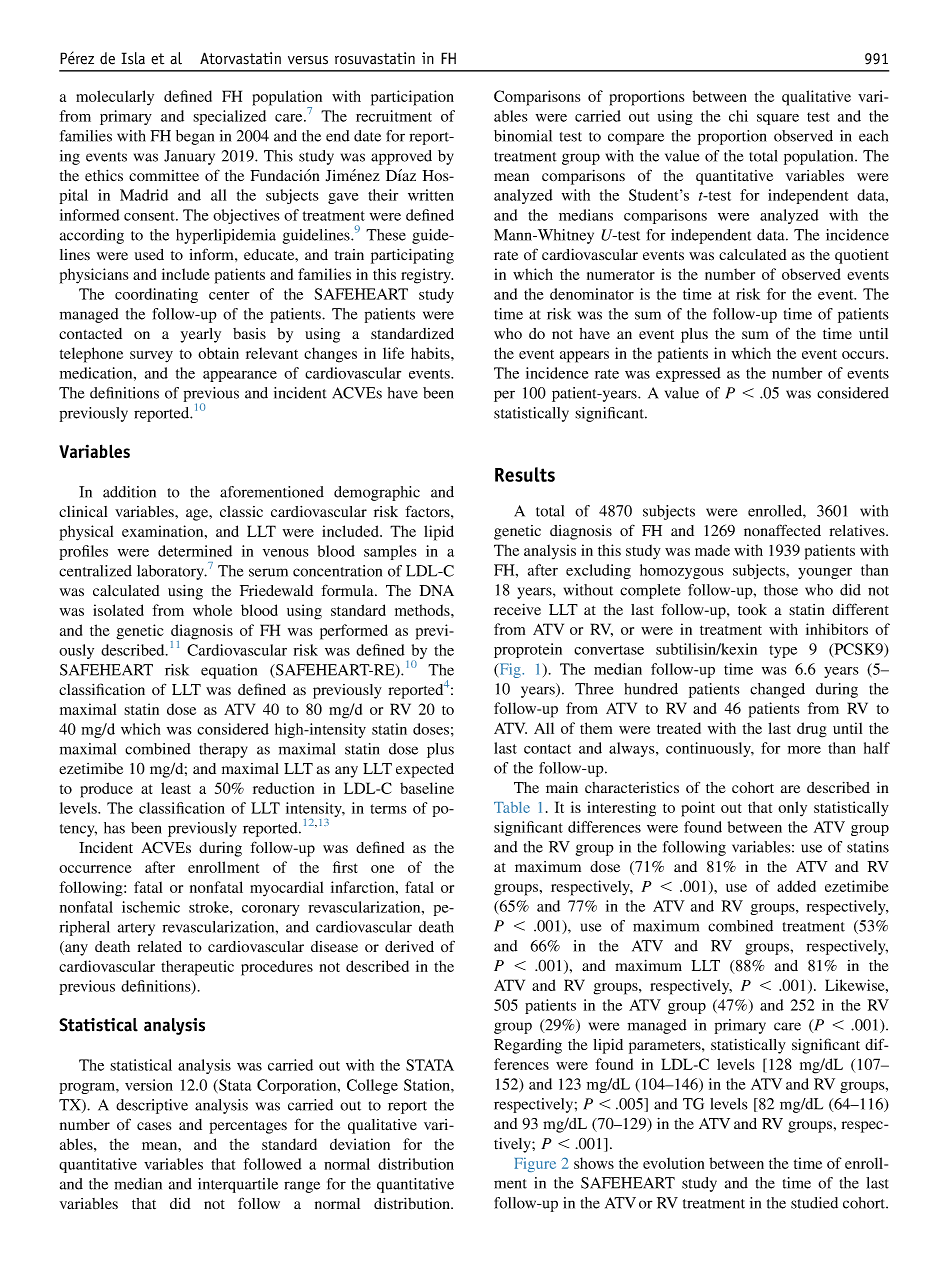  What do you see at coordinates (409, 946) in the screenshot?
I see `derived` at bounding box center [409, 946].
